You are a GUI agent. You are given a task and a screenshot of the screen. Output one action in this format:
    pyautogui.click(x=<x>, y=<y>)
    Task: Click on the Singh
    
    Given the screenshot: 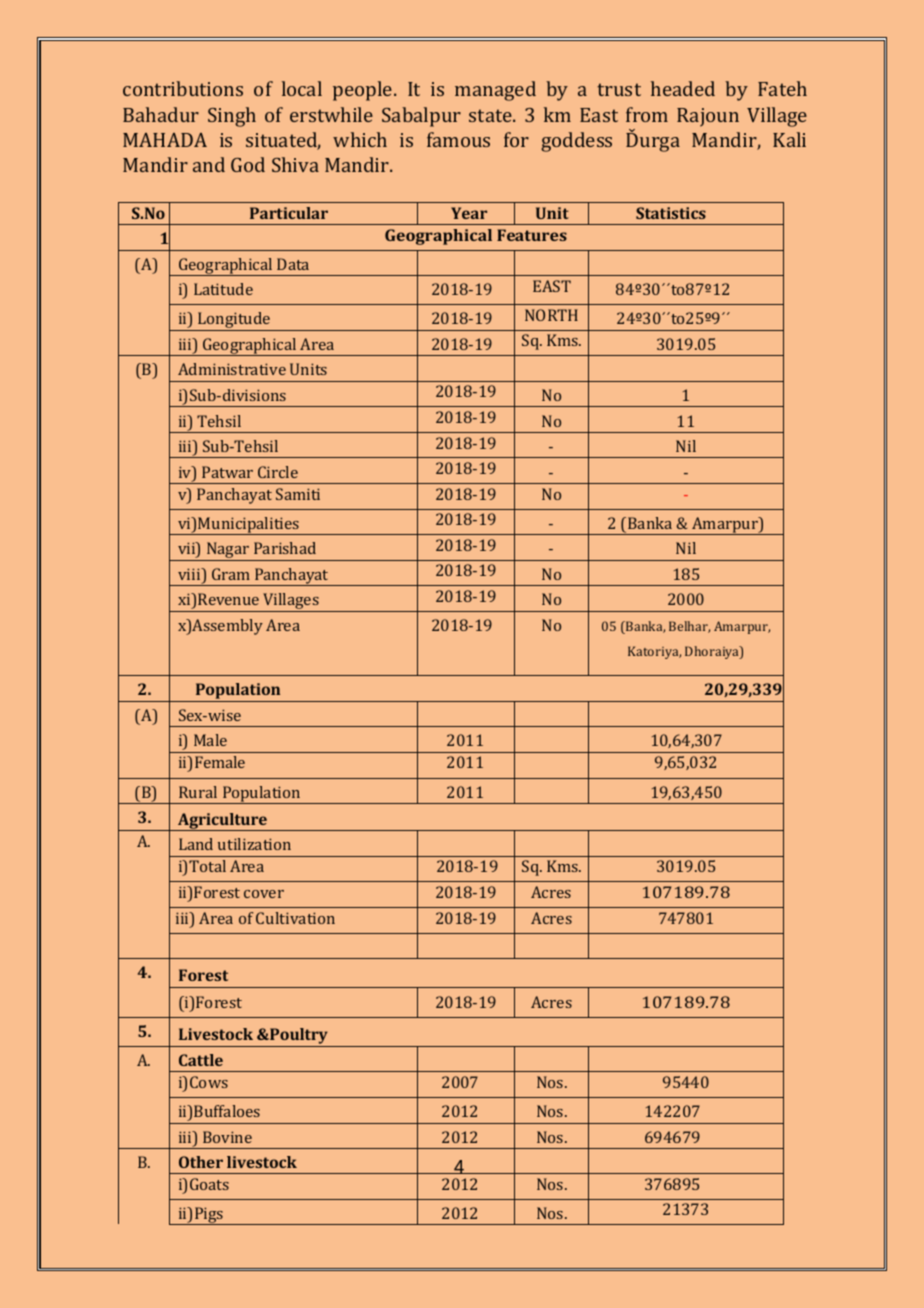 What is the action you would take?
    pyautogui.click(x=232, y=117)
